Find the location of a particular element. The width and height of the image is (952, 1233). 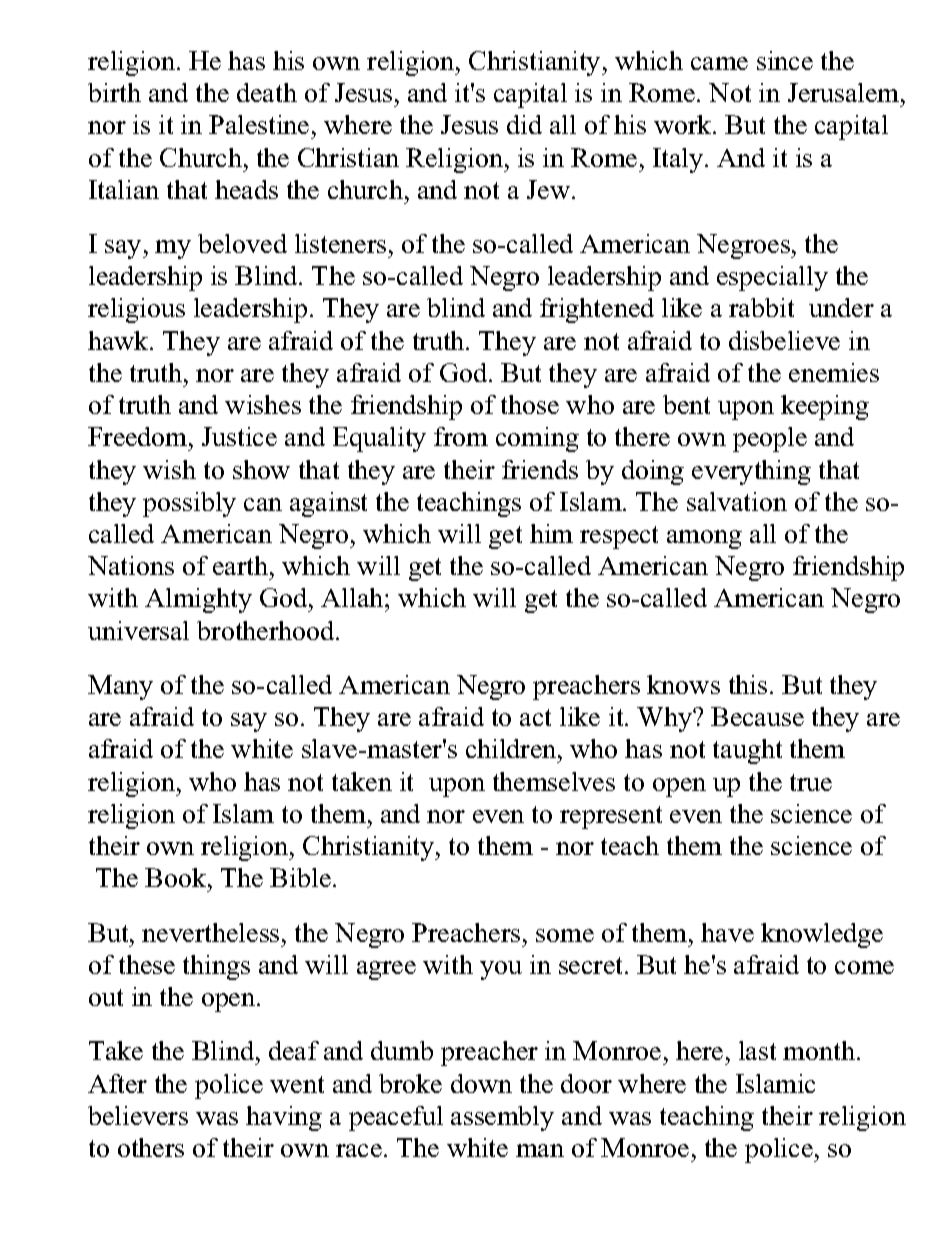

Because is located at coordinates (757, 716).
